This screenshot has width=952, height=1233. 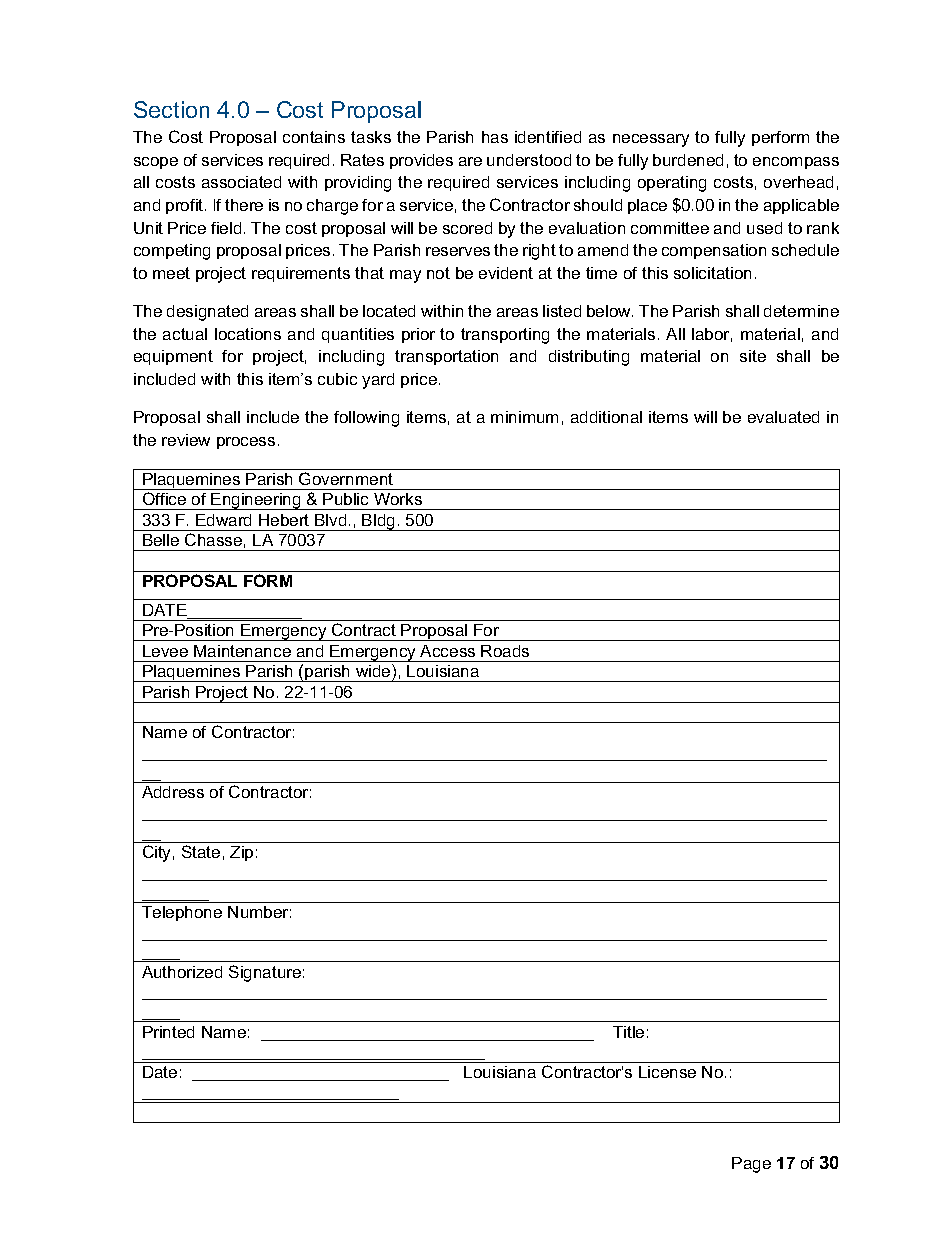 I want to click on associated, so click(x=241, y=182).
